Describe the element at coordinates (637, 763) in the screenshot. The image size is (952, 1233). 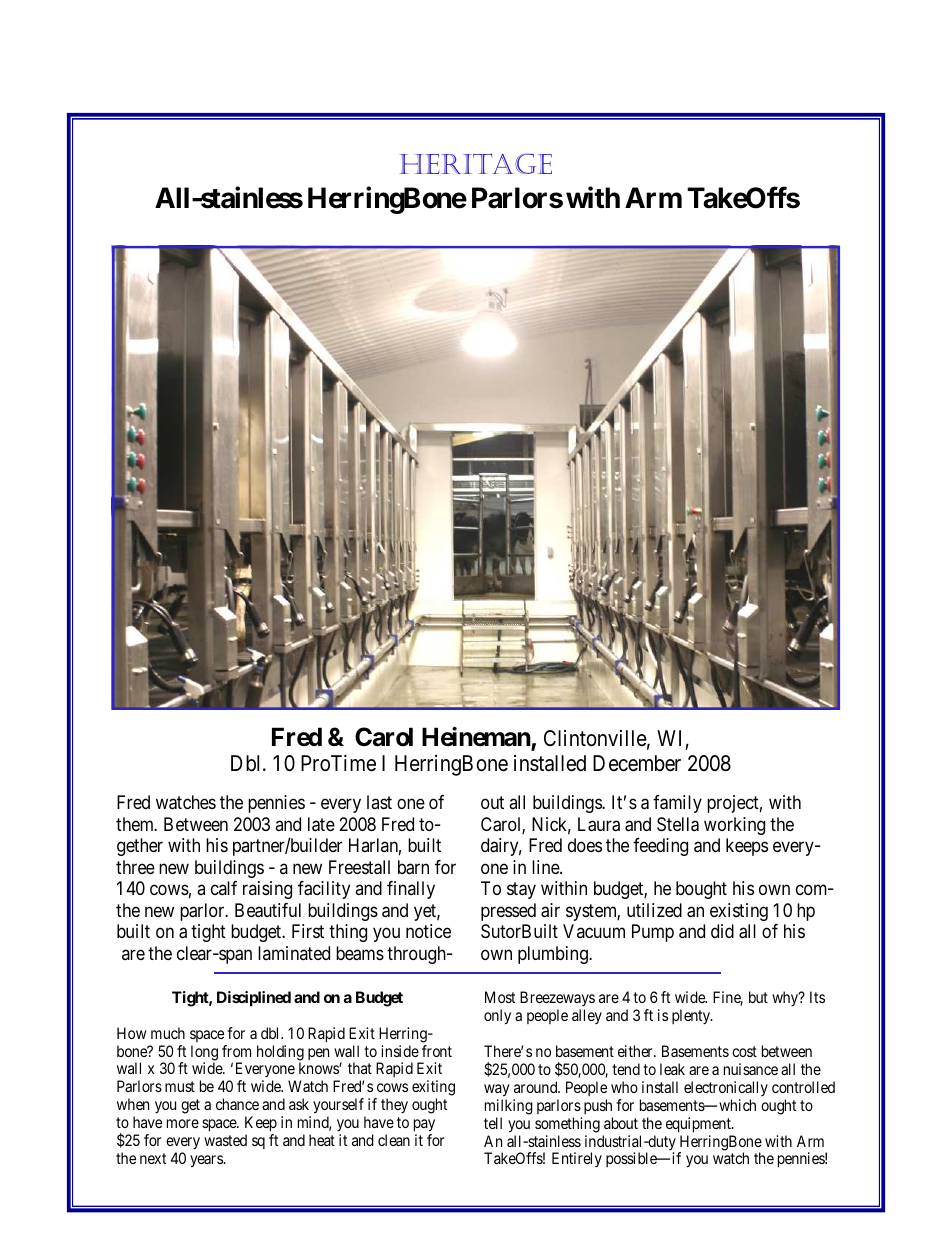
I see `December` at that location.
